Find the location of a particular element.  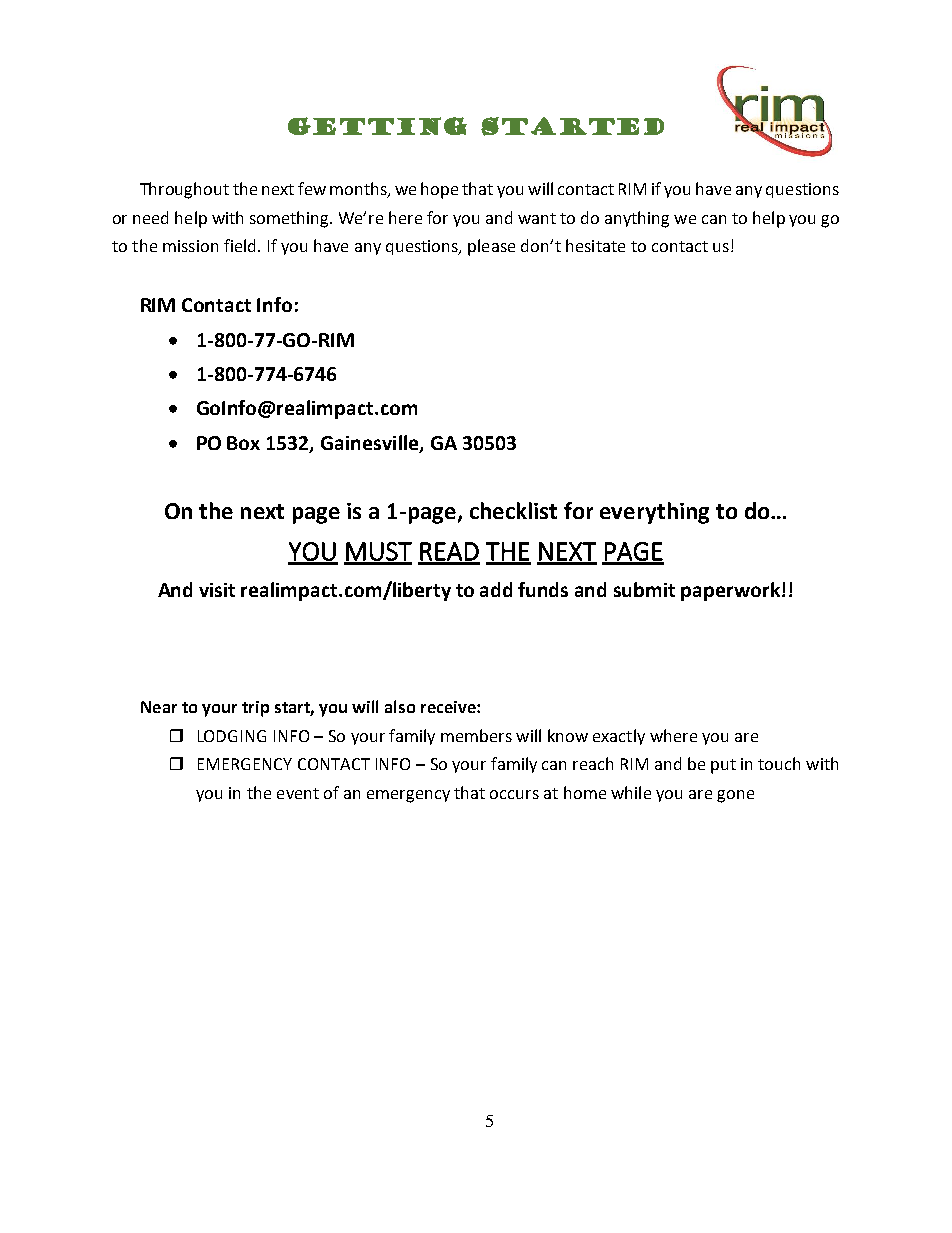

hope is located at coordinates (439, 190).
